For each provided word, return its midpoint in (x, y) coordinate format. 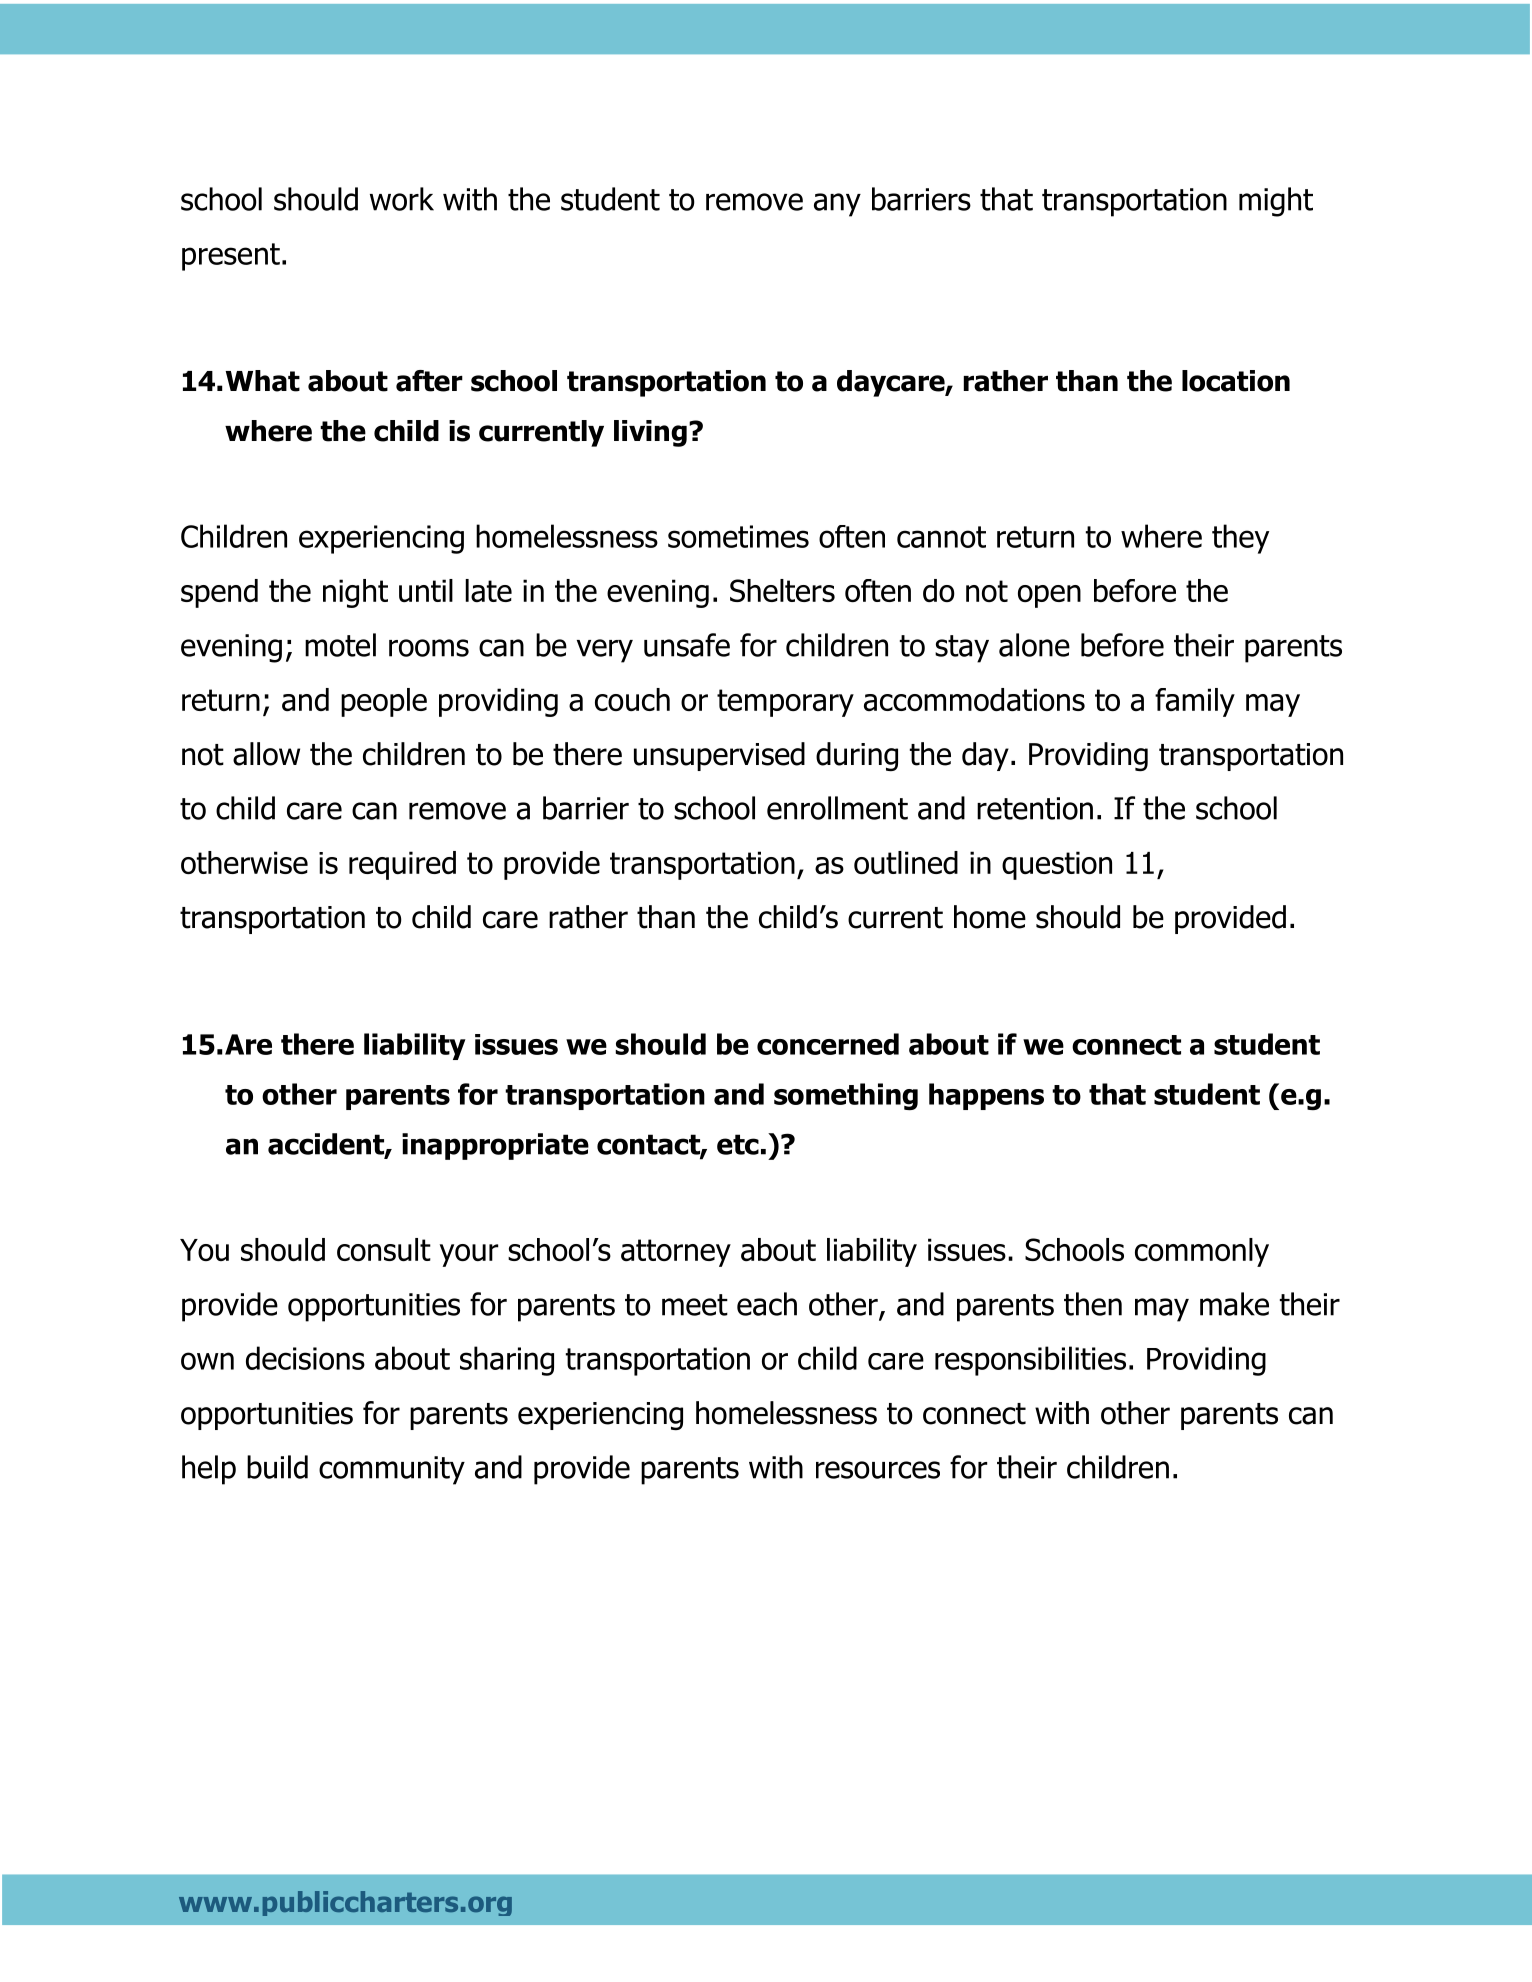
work (402, 199)
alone (1034, 645)
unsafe (687, 645)
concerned (828, 1044)
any (837, 205)
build (277, 1467)
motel (340, 645)
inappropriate (495, 1146)
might (1276, 202)
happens (986, 1096)
